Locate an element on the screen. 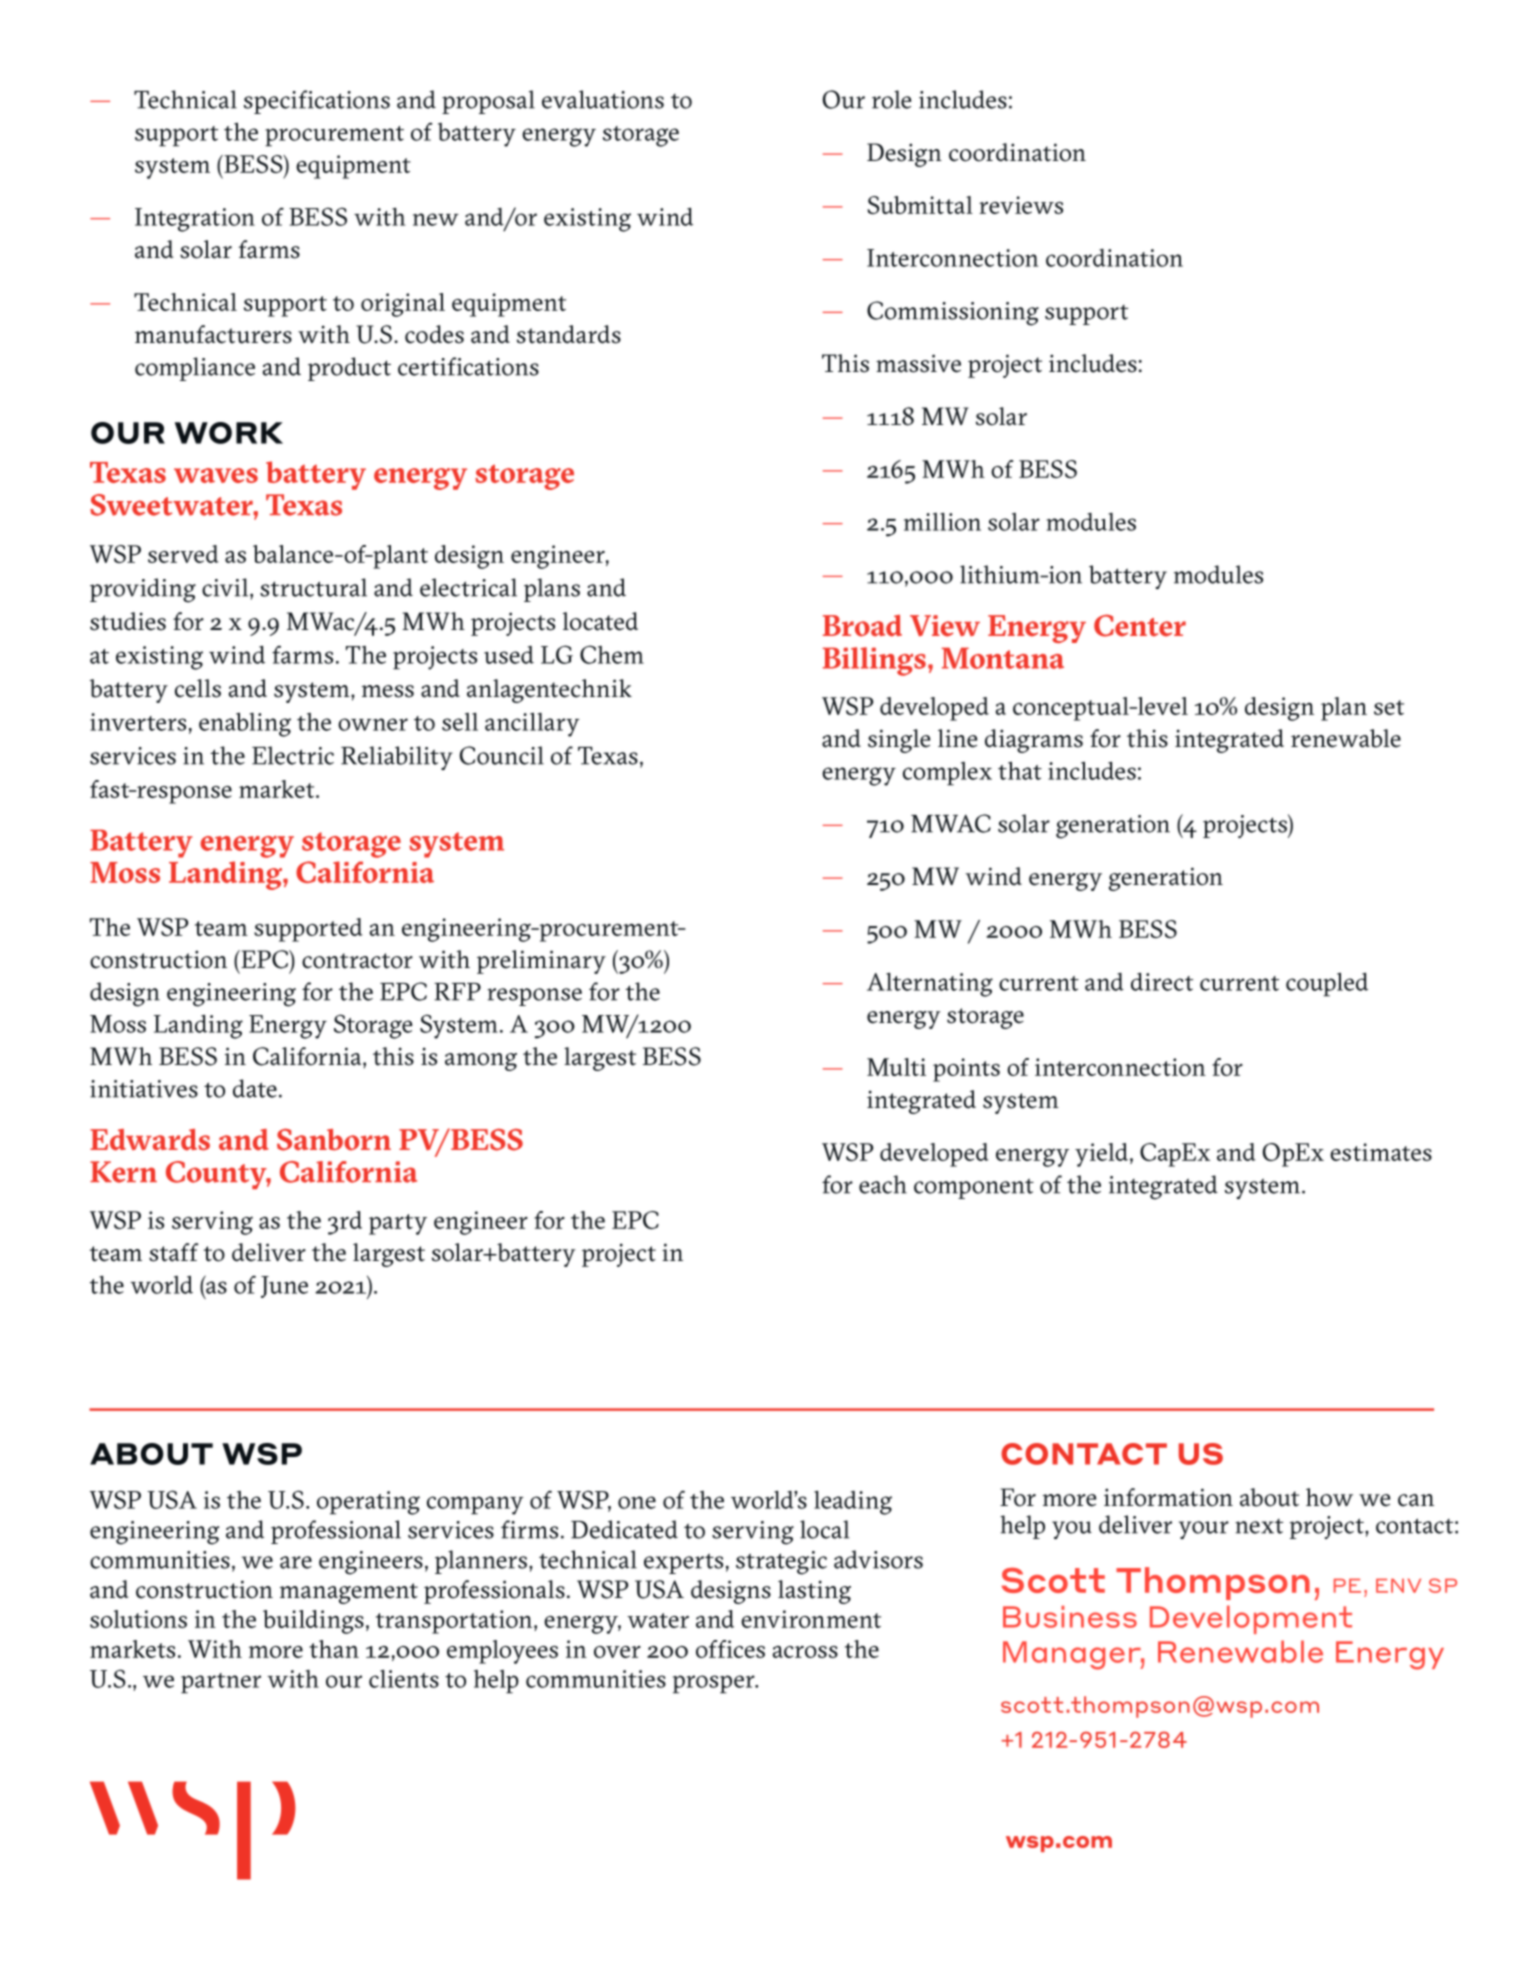 The width and height of the screenshot is (1522, 1969). Submittal is located at coordinates (920, 205).
